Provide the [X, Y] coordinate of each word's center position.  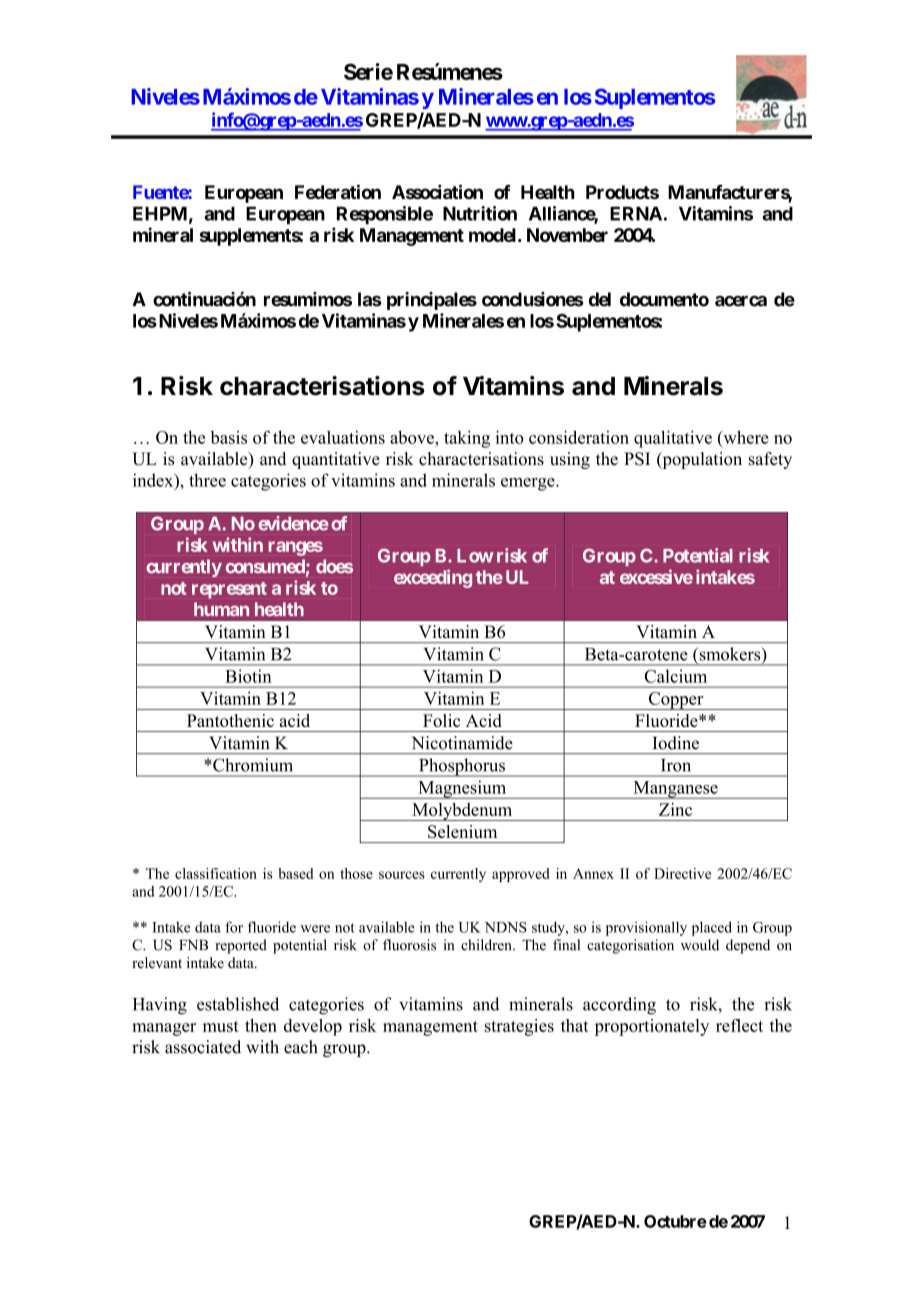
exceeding [433, 578]
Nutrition [480, 213]
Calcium [676, 676]
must [221, 1026]
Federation [338, 191]
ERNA [636, 214]
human [221, 609]
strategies [519, 1027]
